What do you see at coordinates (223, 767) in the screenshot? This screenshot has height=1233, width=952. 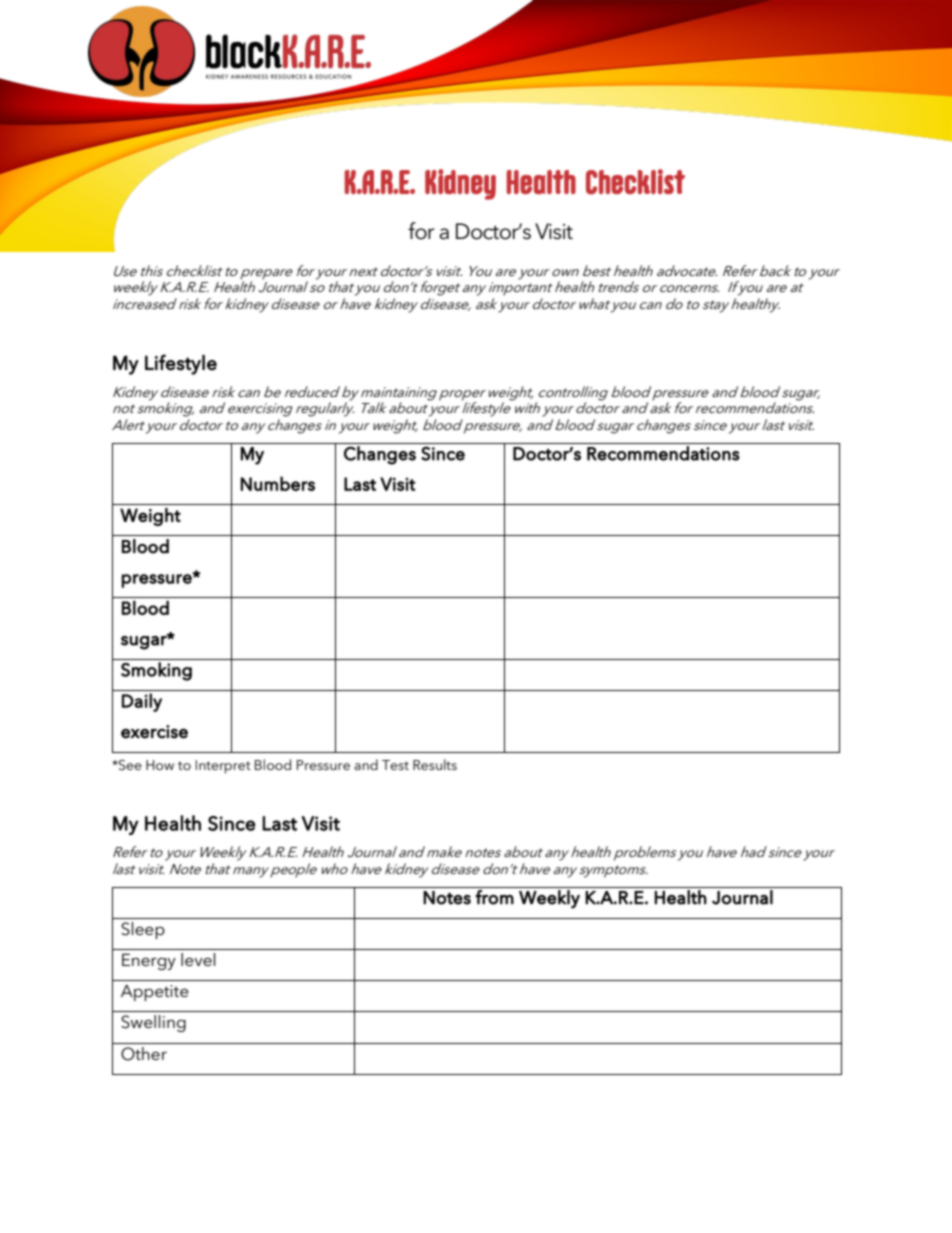 I see `Interpret` at bounding box center [223, 767].
